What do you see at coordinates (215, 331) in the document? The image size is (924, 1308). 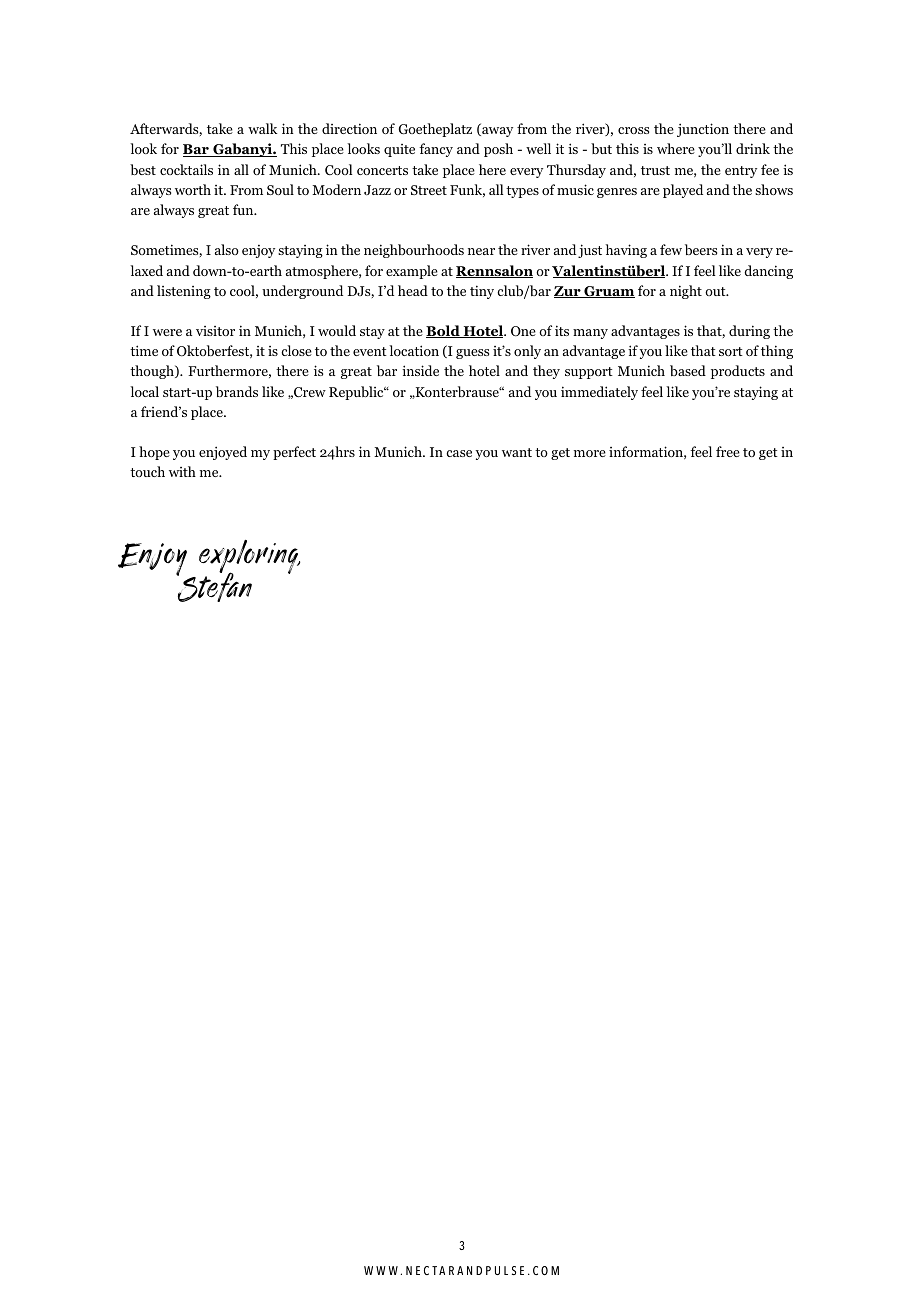 I see `visitor` at bounding box center [215, 331].
